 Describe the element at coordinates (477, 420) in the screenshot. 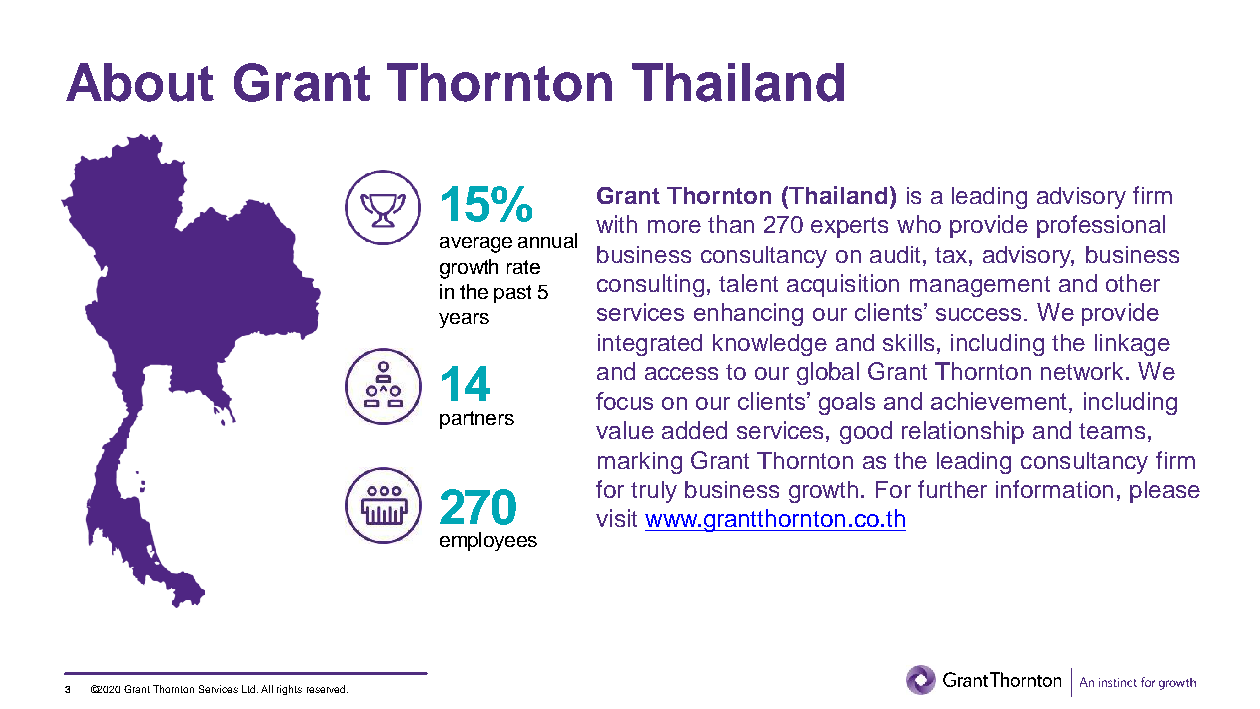

I see `partners` at that location.
